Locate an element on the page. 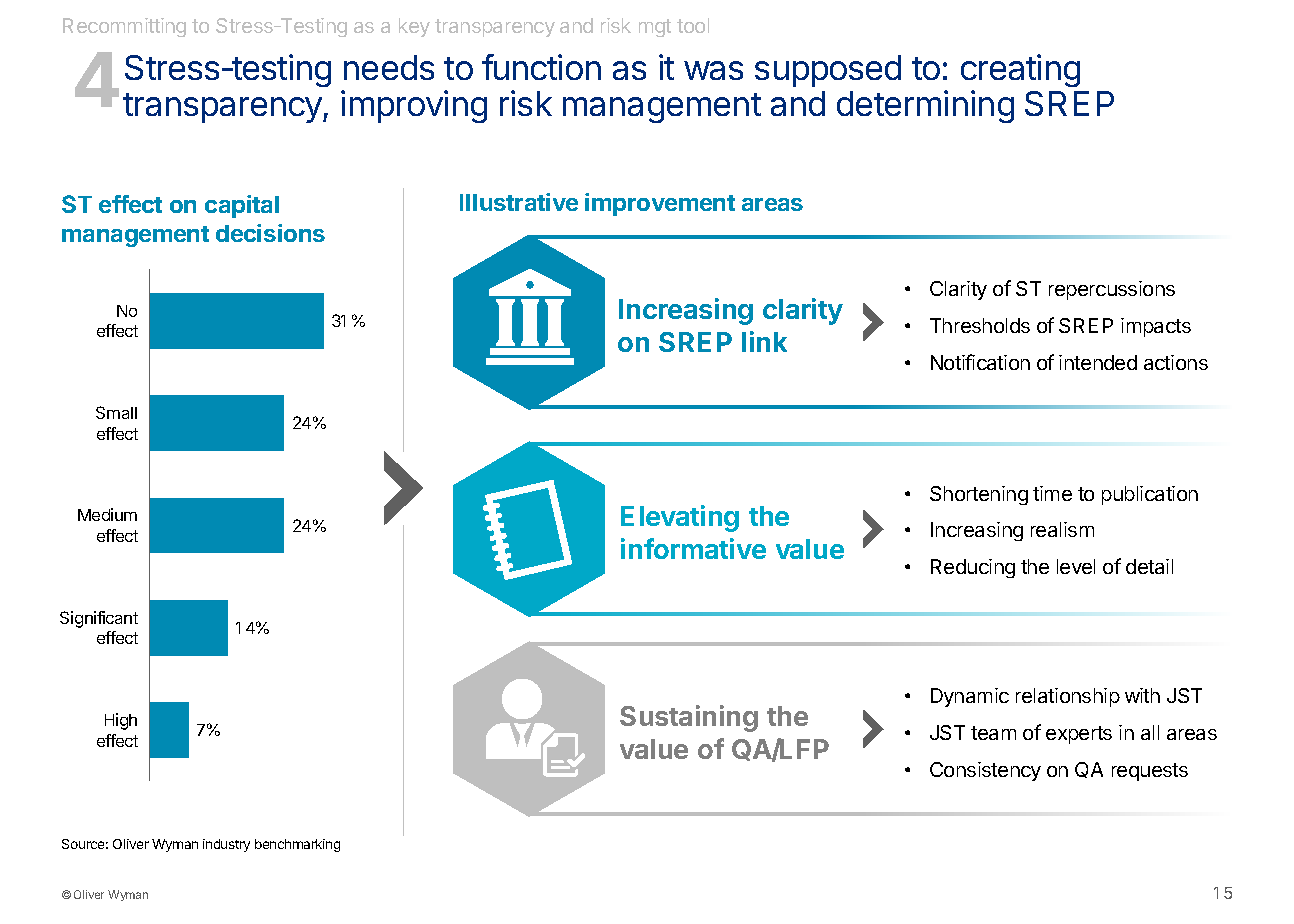  repercussions is located at coordinates (1112, 290).
